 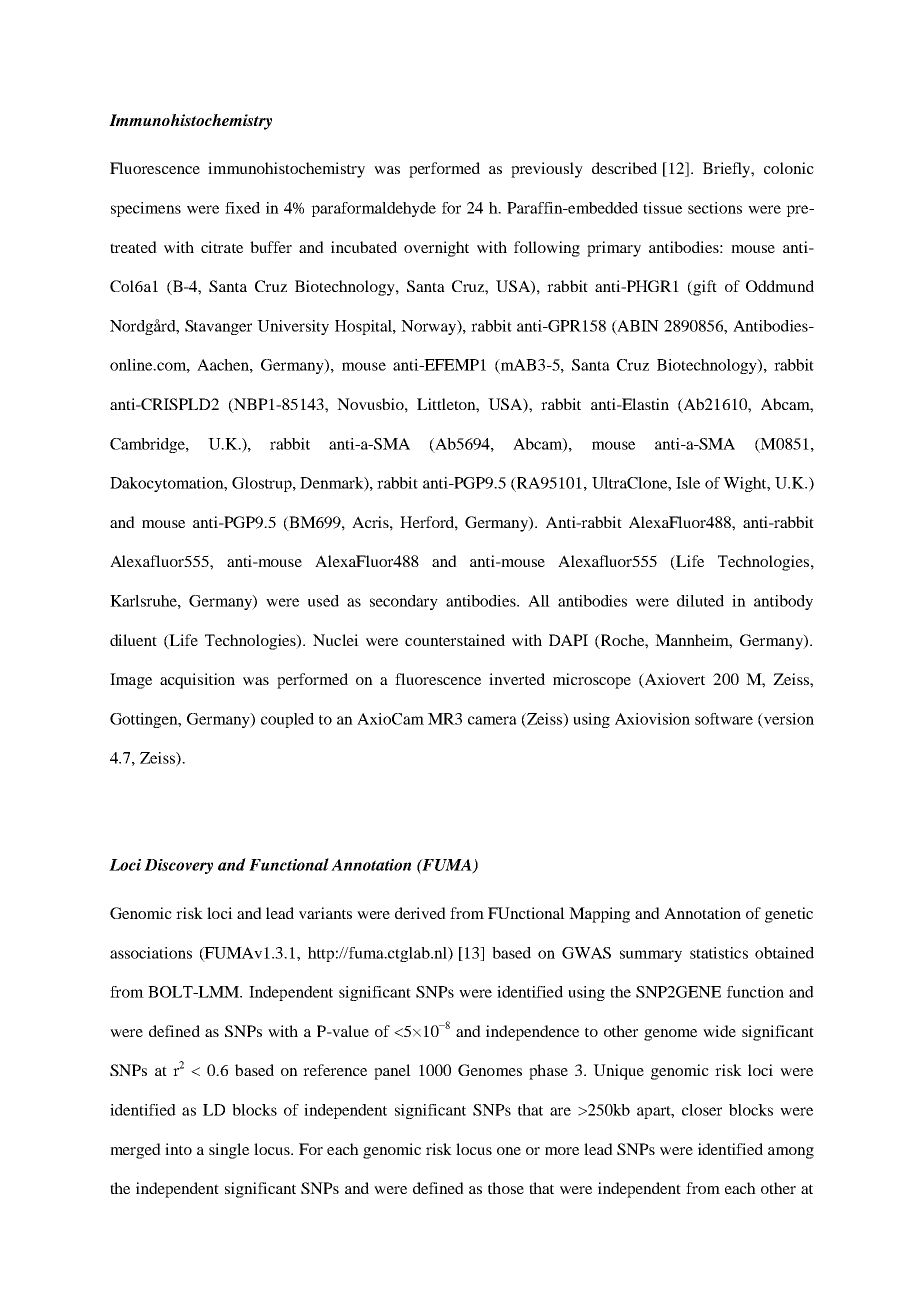 I want to click on software, so click(x=724, y=719).
